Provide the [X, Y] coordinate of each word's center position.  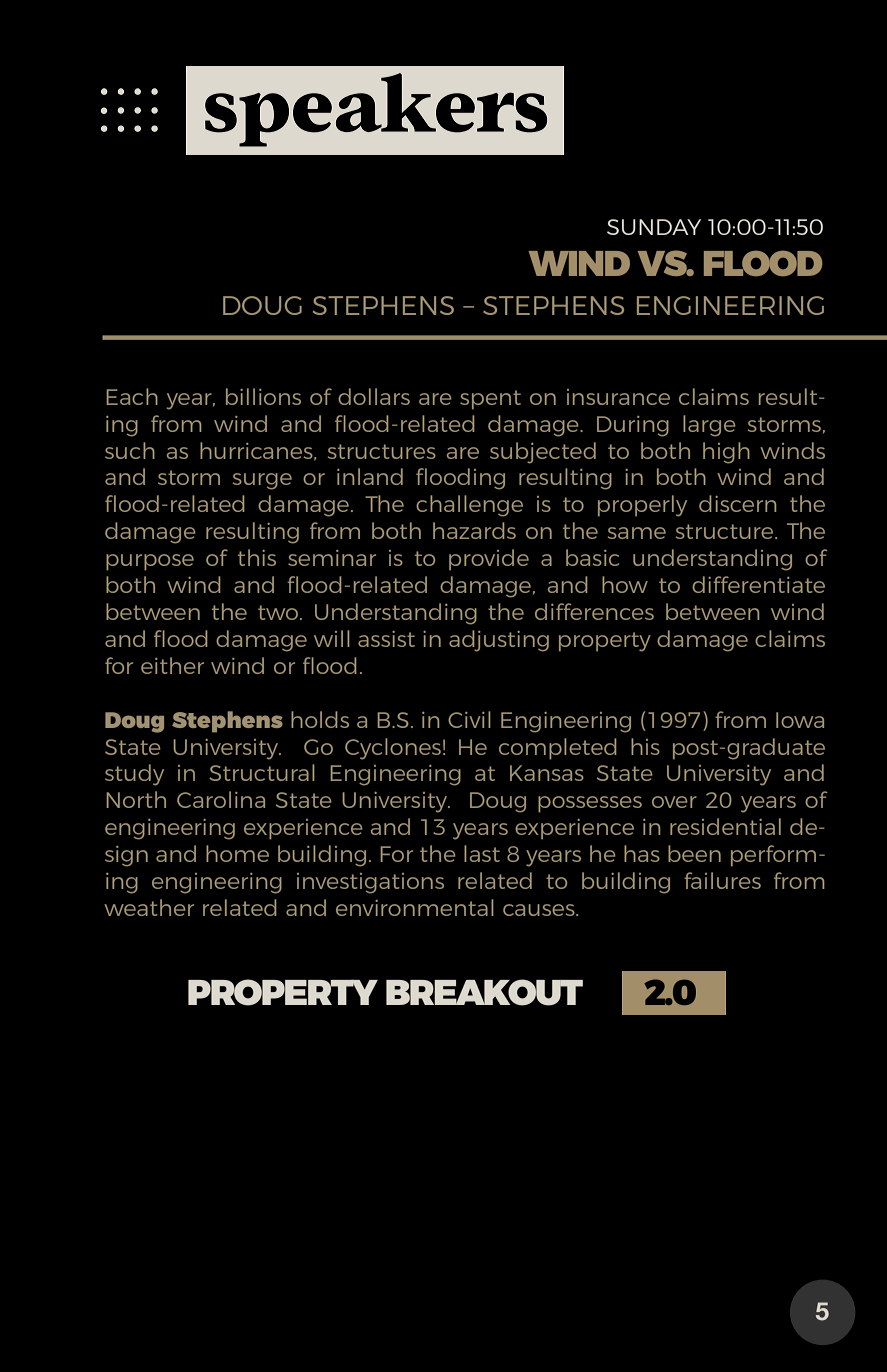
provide [489, 559]
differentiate [758, 584]
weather [149, 907]
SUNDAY [654, 227]
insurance [618, 397]
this [257, 557]
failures [722, 880]
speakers [376, 110]
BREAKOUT [484, 992]
